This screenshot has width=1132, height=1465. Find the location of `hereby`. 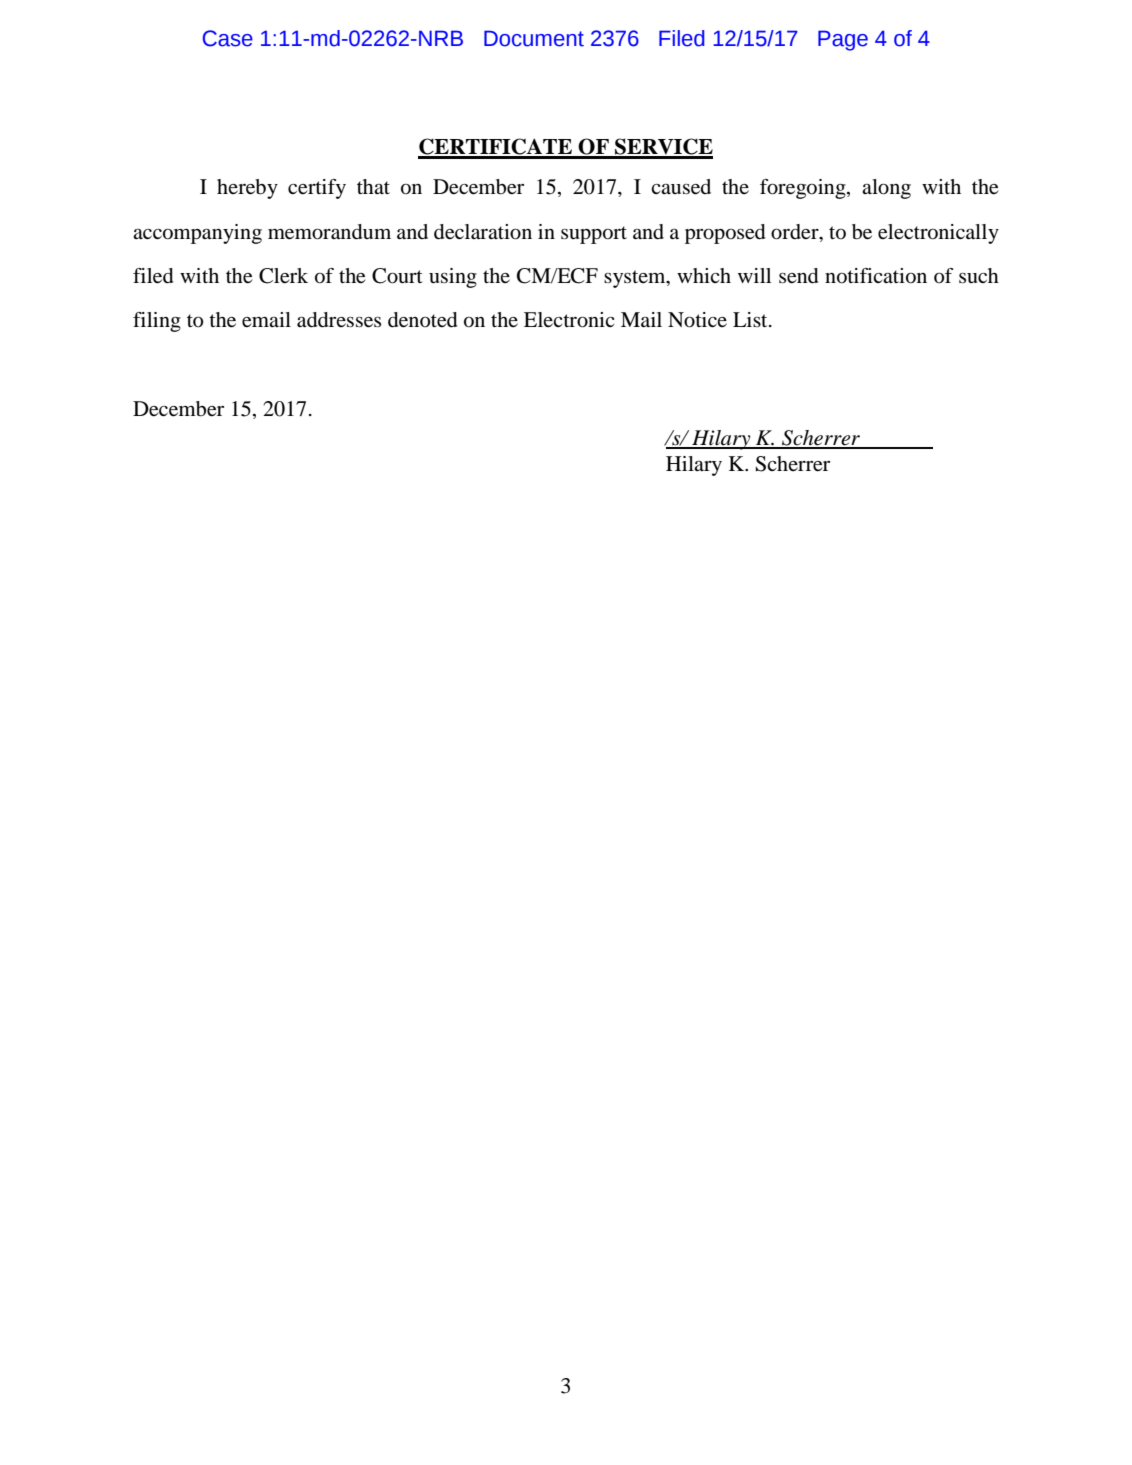

hereby is located at coordinates (247, 189).
